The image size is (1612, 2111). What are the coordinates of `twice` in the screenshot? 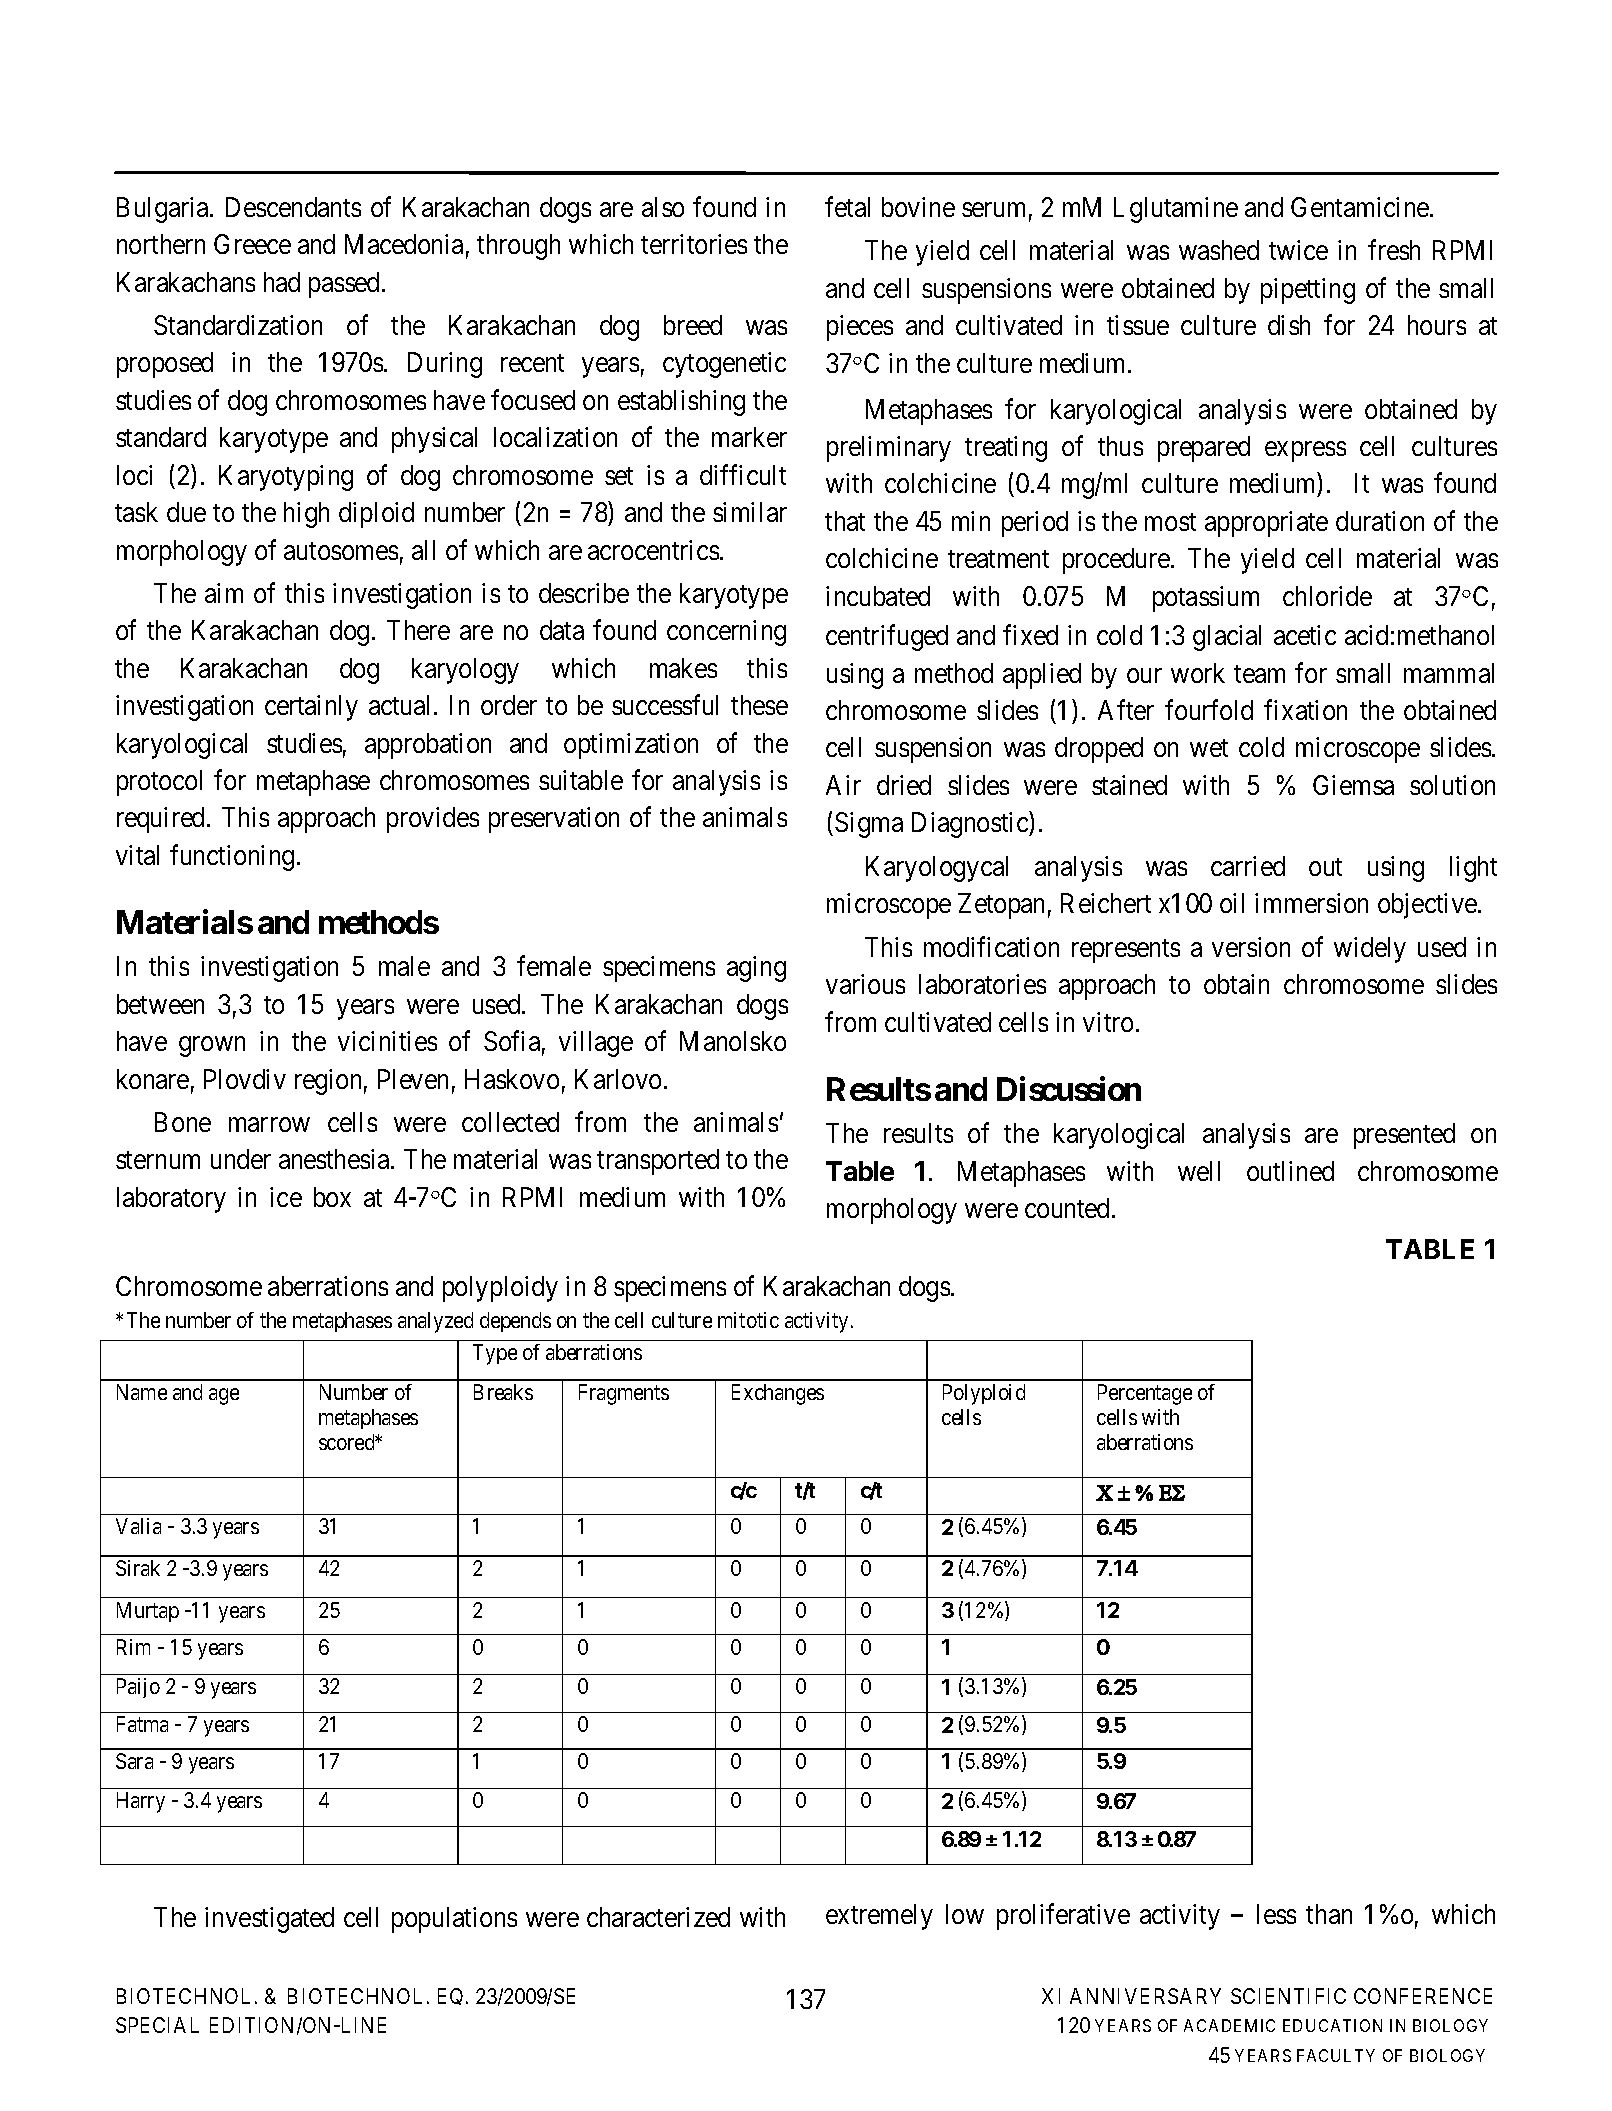 It's located at (1298, 250).
